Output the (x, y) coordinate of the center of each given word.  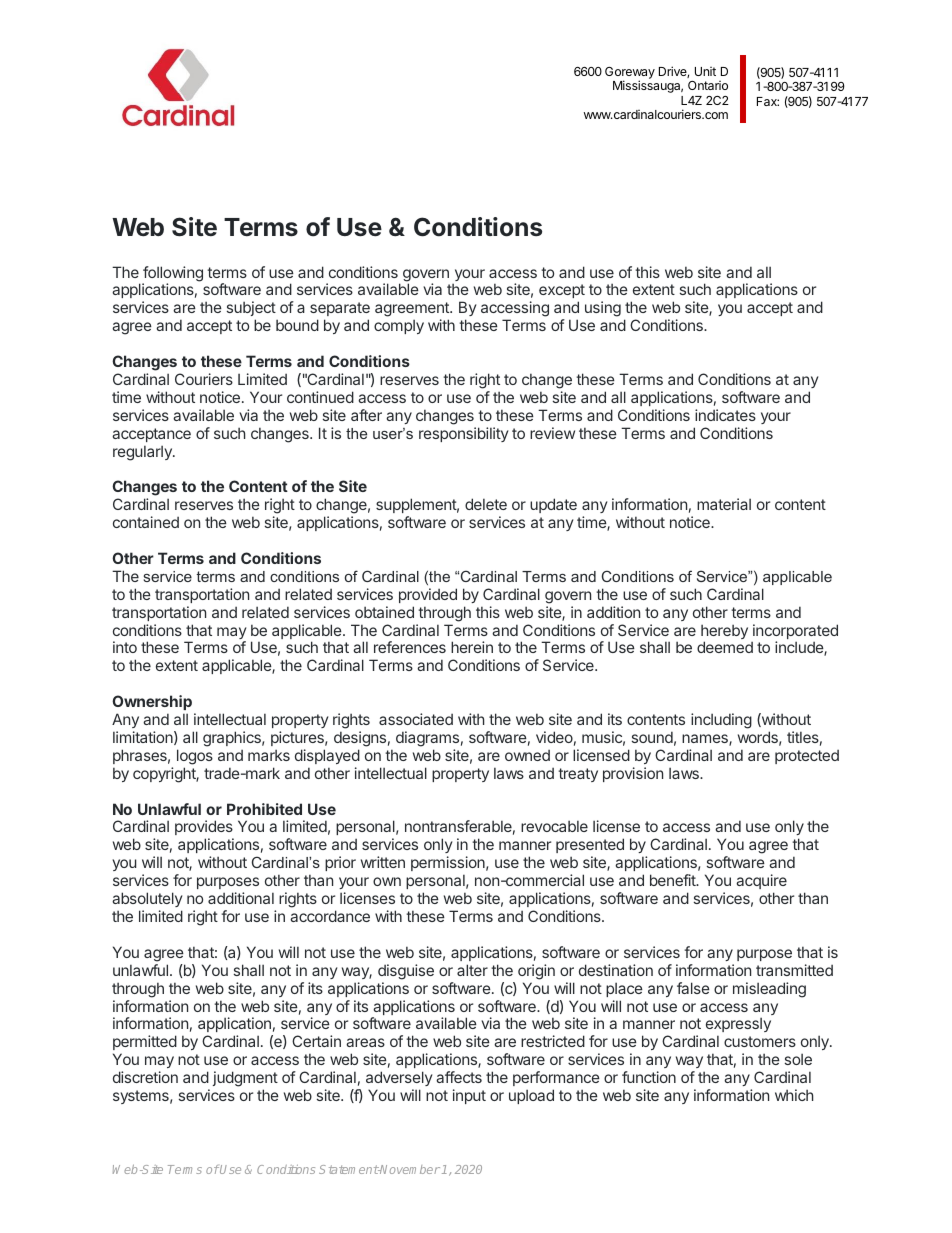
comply (399, 326)
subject (251, 308)
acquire (761, 881)
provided (428, 595)
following (172, 275)
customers (760, 1041)
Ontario (708, 85)
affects (459, 1077)
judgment (245, 1080)
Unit (705, 71)
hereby (724, 633)
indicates (725, 415)
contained (146, 522)
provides (204, 829)
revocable (554, 826)
